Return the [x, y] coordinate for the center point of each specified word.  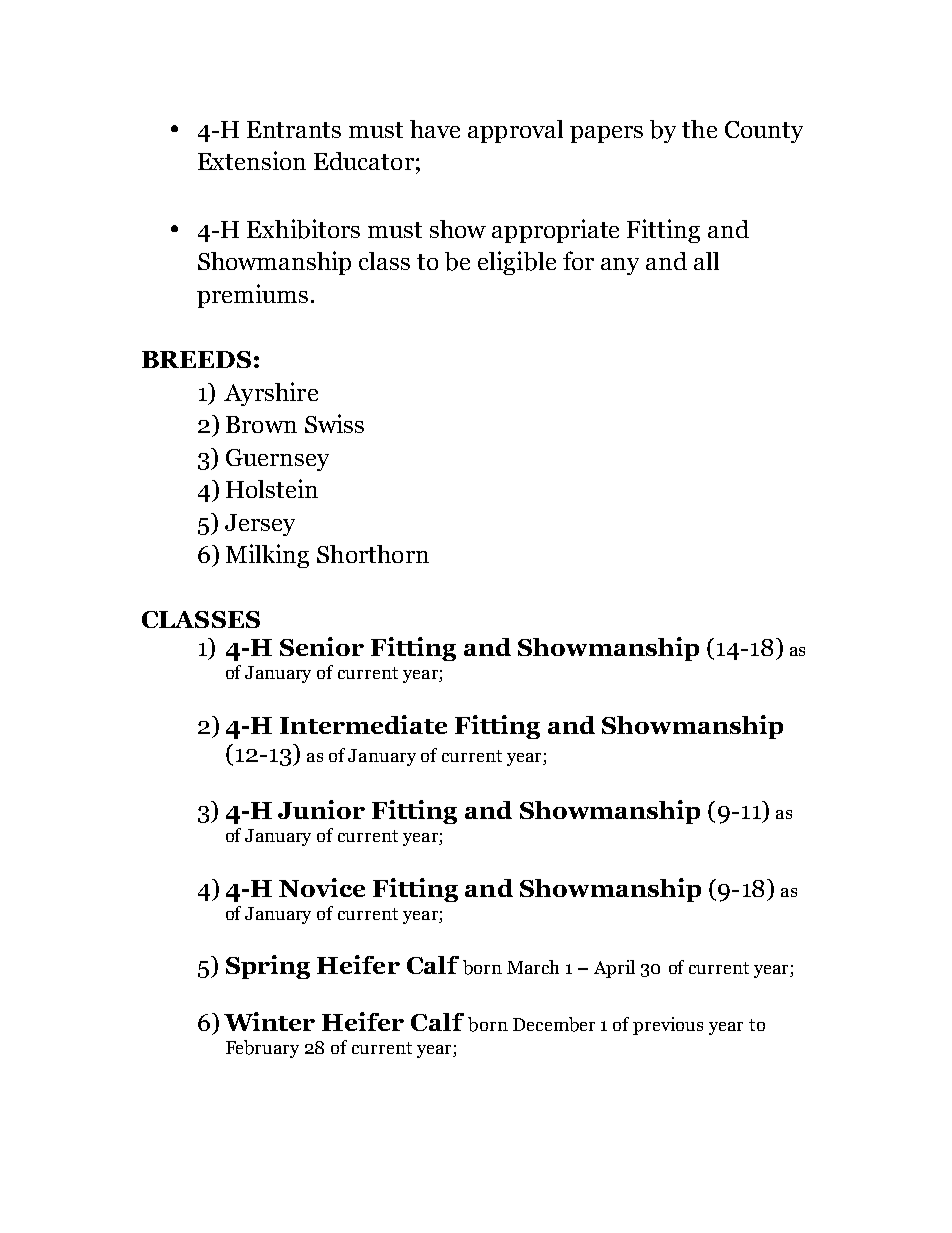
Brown [261, 424]
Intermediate [363, 724]
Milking [267, 556]
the [699, 129]
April [614, 969]
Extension [252, 160]
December [554, 1024]
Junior [321, 809]
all [706, 261]
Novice [322, 887]
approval [515, 131]
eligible [517, 263]
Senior [322, 646]
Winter [269, 1021]
